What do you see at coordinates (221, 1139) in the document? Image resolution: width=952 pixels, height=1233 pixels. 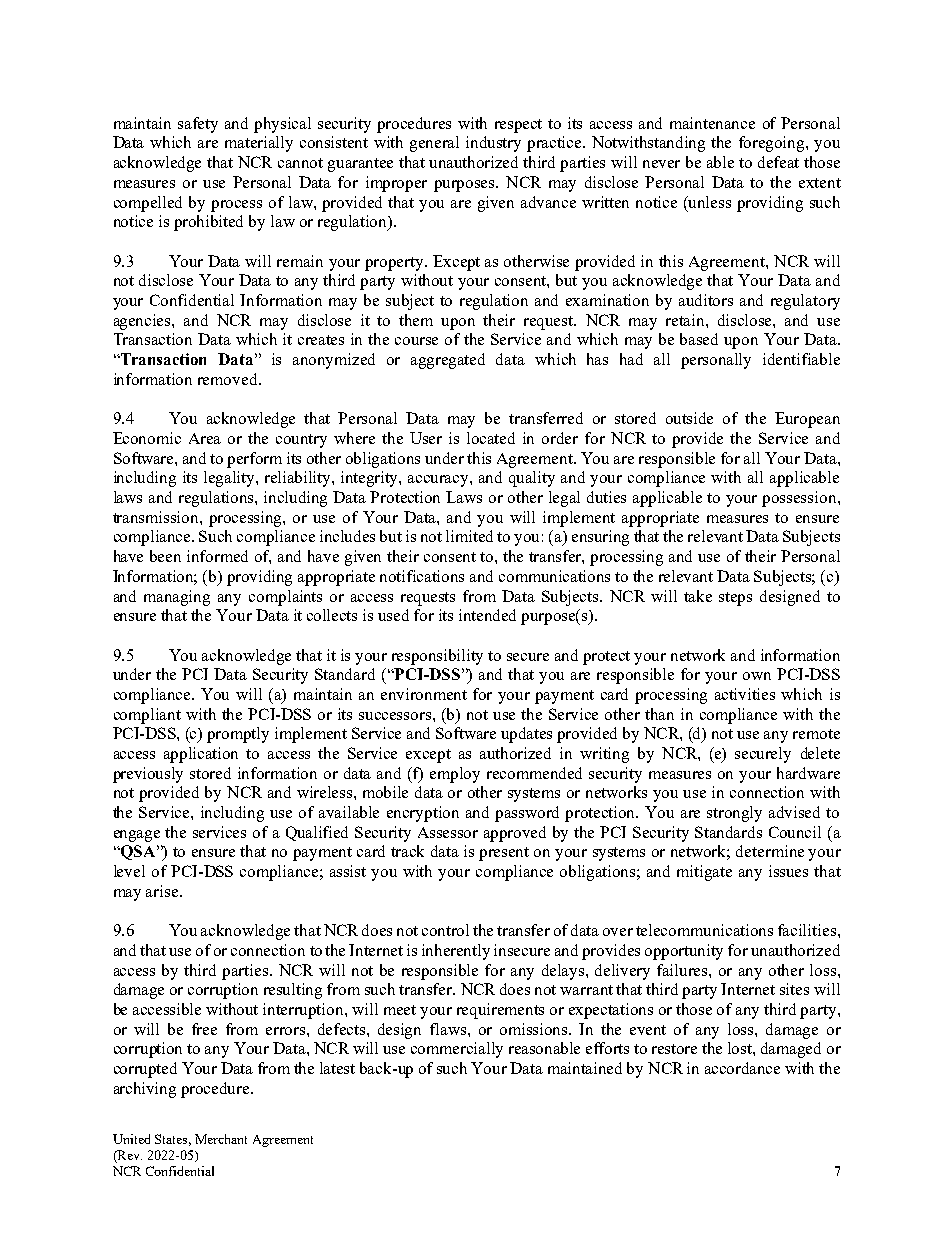 I see `Merchant` at bounding box center [221, 1139].
